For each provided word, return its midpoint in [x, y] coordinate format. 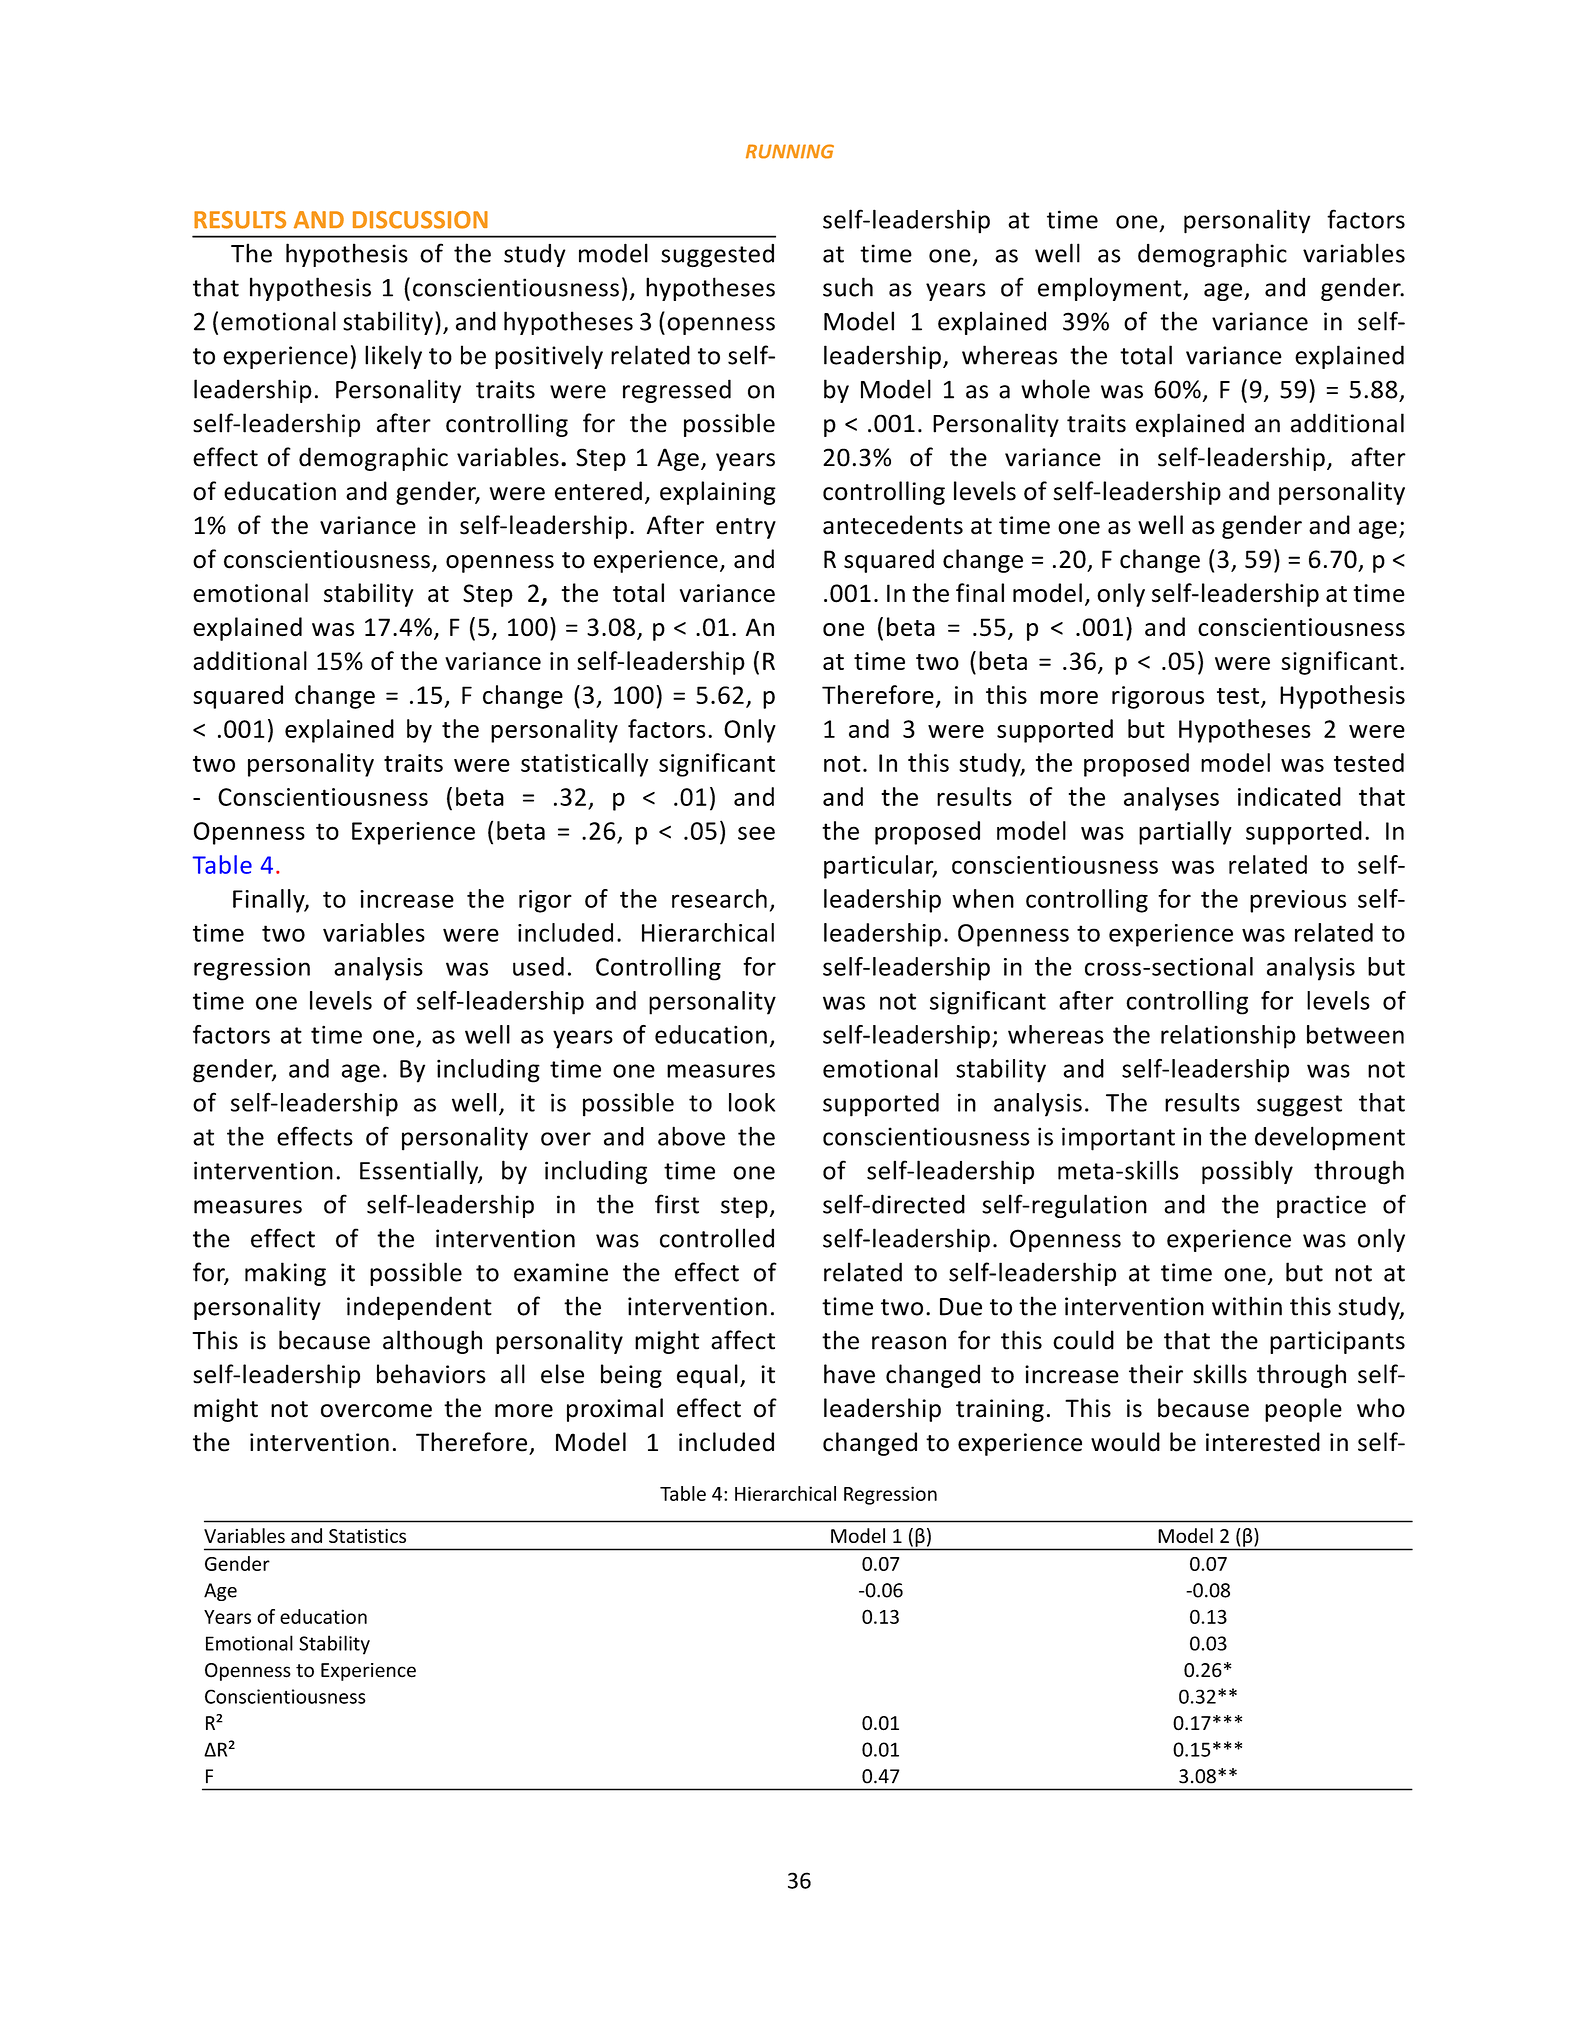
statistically [584, 765]
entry [746, 528]
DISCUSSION [420, 220]
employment [1111, 289]
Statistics [367, 1536]
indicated [1289, 796]
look [752, 1102]
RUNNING [790, 151]
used [538, 966]
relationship [1228, 1037]
